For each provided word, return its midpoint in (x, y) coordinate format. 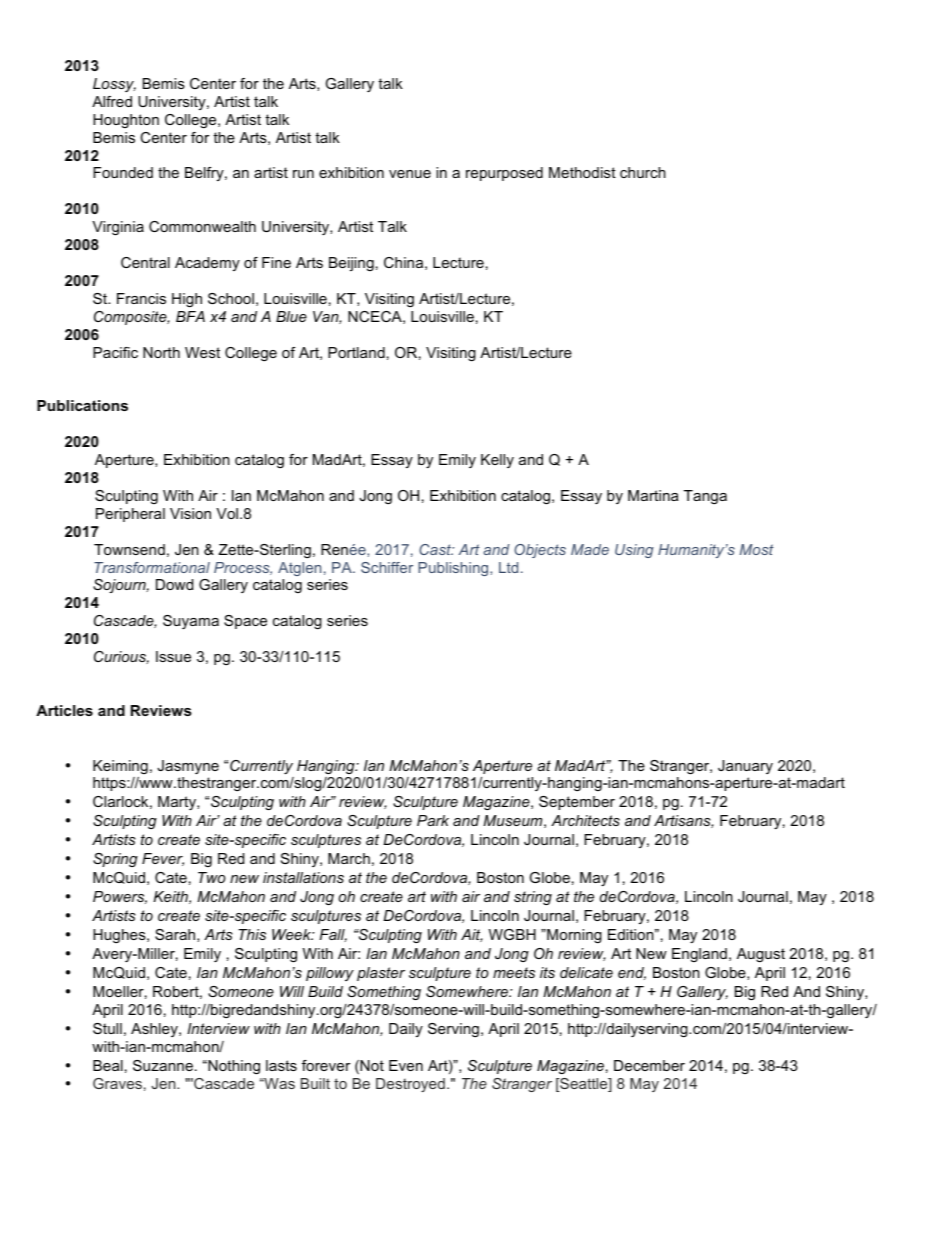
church (643, 172)
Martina (653, 495)
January (745, 767)
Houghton (126, 121)
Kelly (497, 461)
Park (433, 820)
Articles (64, 710)
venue (410, 174)
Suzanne (163, 1065)
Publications (82, 405)
